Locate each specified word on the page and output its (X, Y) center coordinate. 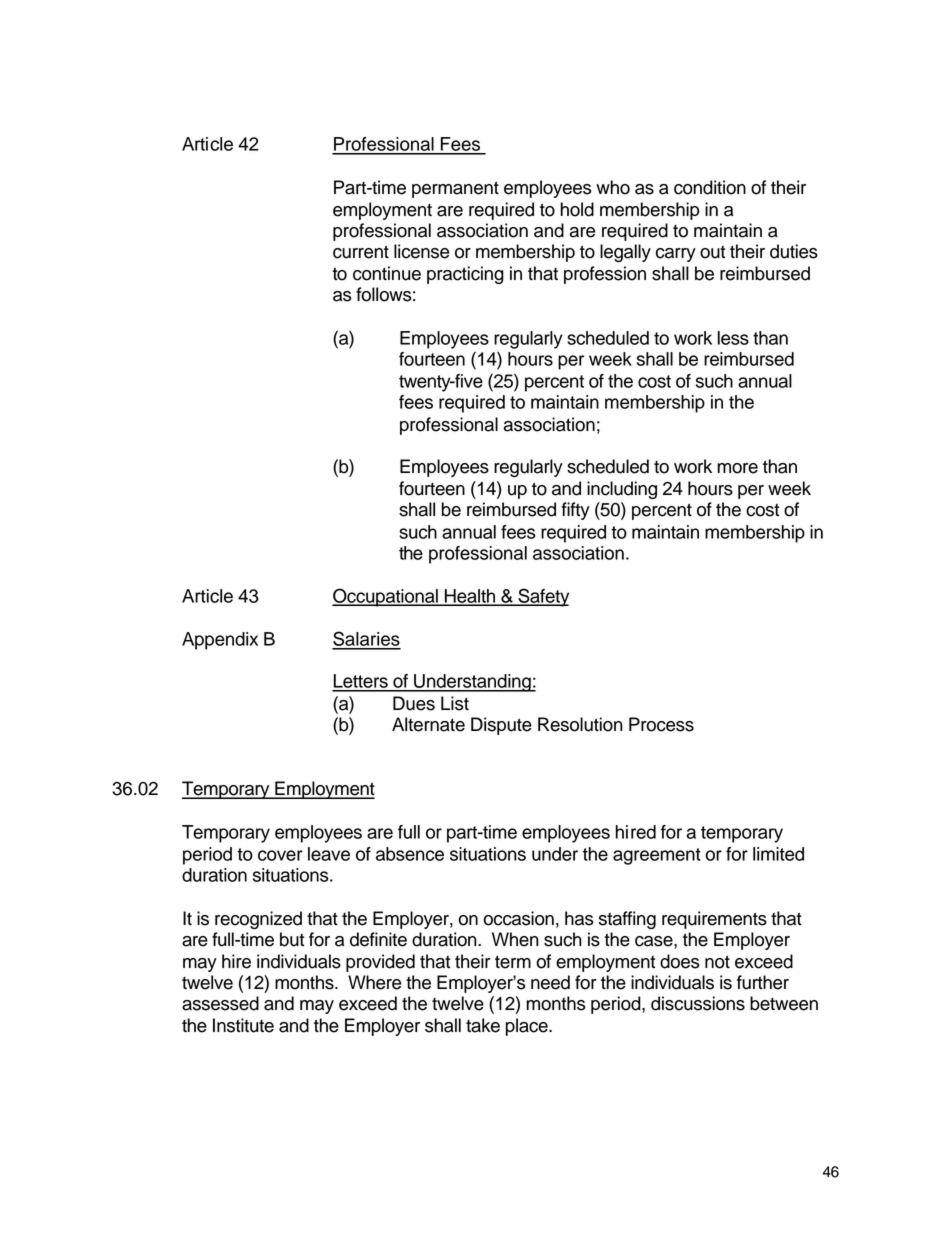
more (737, 468)
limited (778, 854)
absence (410, 854)
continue (387, 273)
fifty (575, 511)
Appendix (220, 641)
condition (710, 187)
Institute (243, 1025)
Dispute (501, 726)
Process (661, 724)
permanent (455, 189)
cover (280, 855)
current (361, 252)
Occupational (386, 597)
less (733, 338)
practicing (465, 275)
